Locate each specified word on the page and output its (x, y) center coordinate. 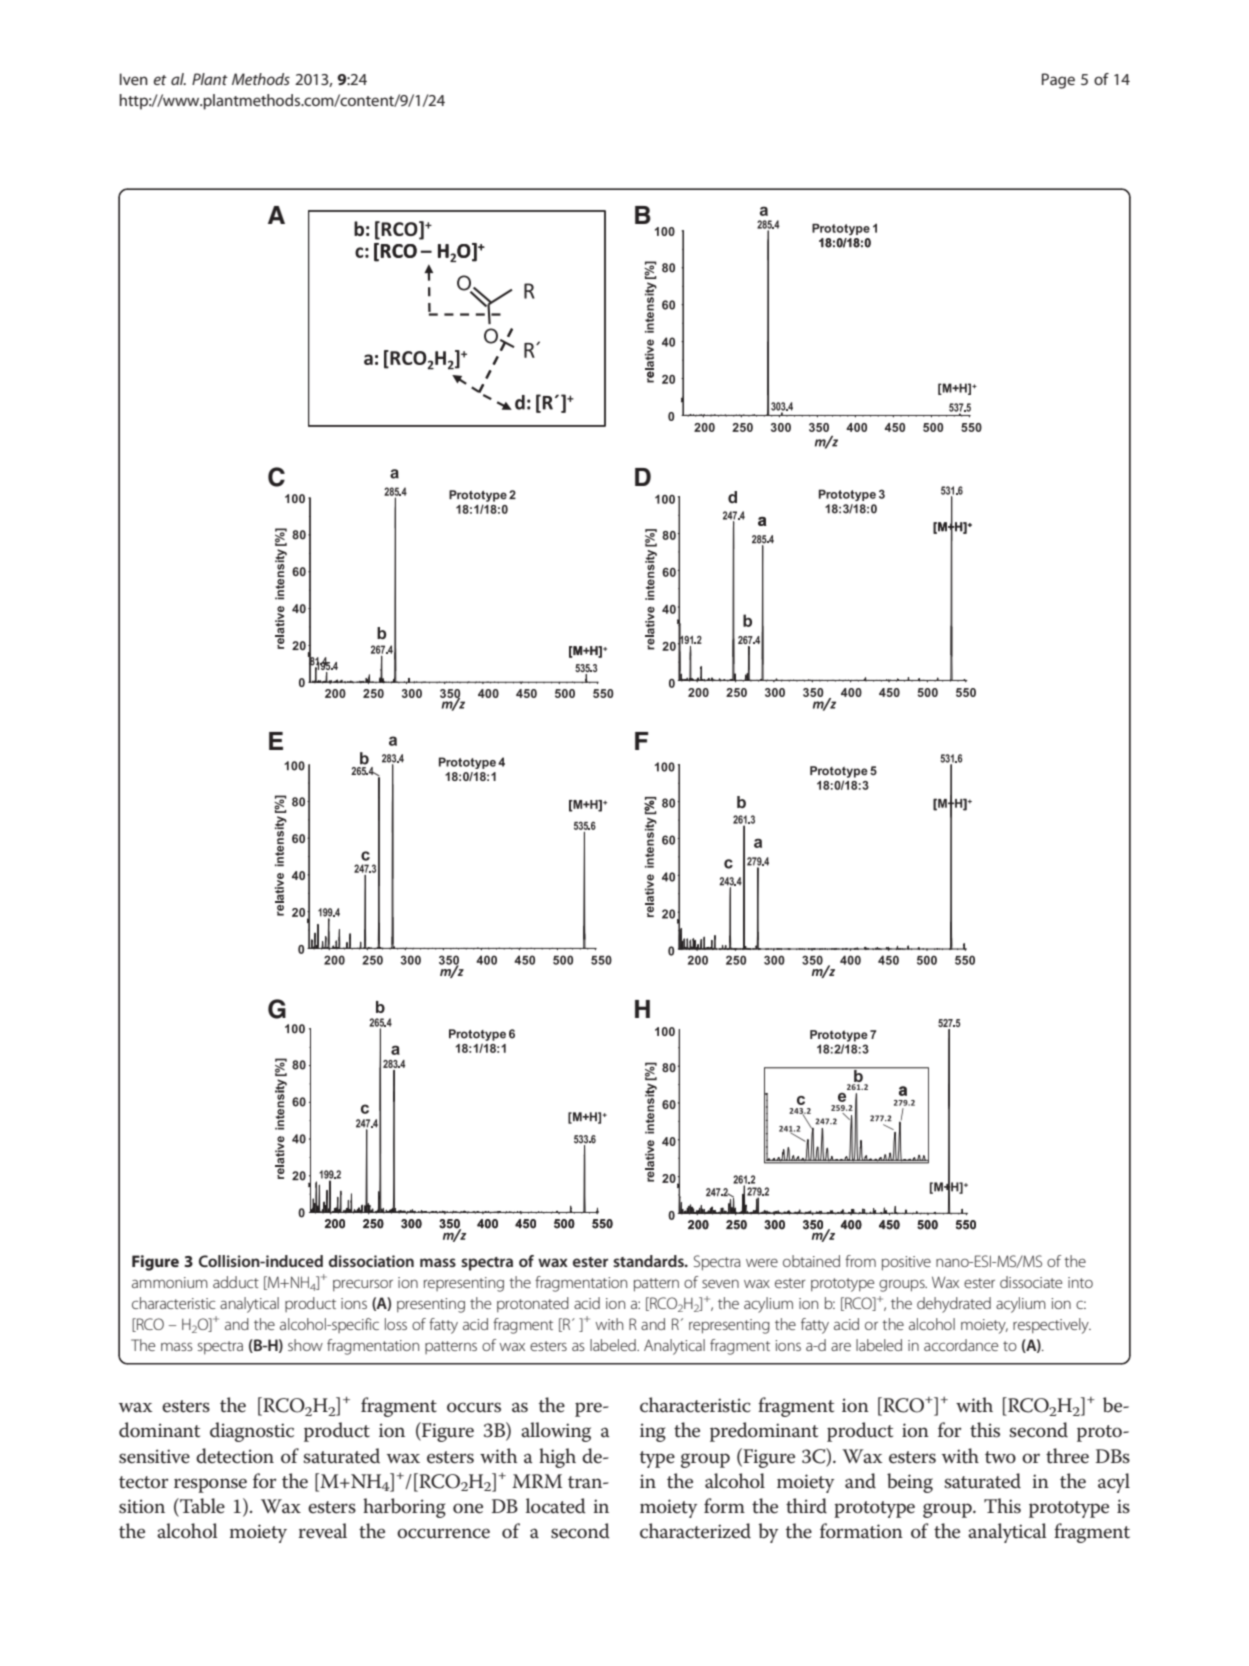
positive (906, 1263)
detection (235, 1456)
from (860, 1261)
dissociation (371, 1261)
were (762, 1262)
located (556, 1506)
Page (1058, 81)
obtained (811, 1261)
